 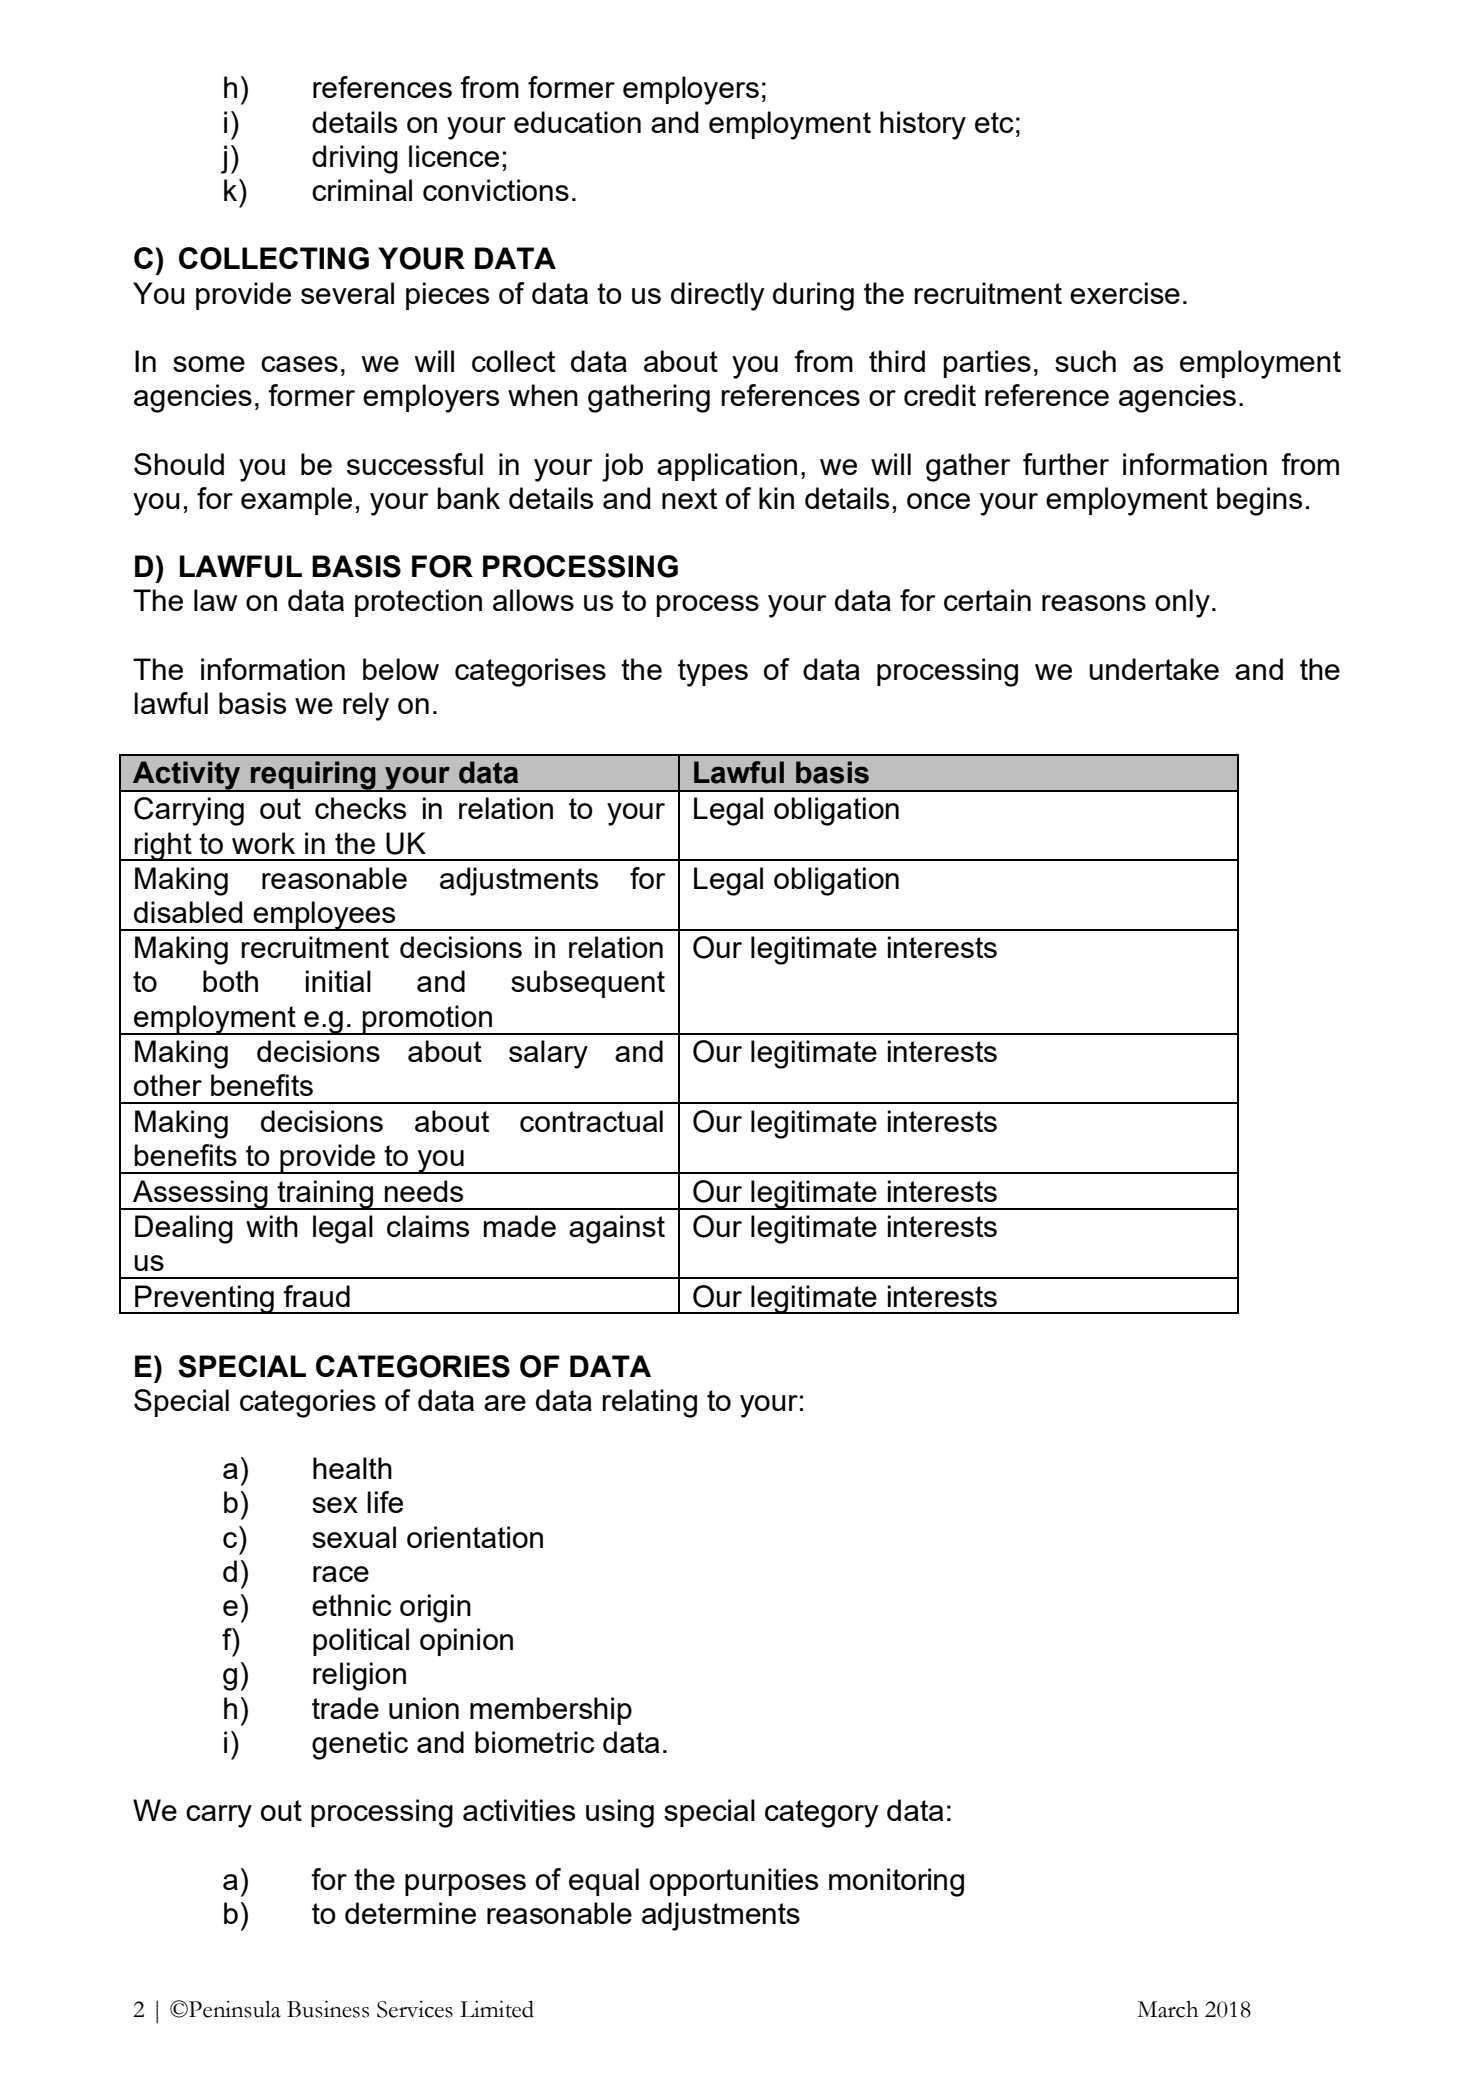 I want to click on exercise, so click(x=1125, y=293).
